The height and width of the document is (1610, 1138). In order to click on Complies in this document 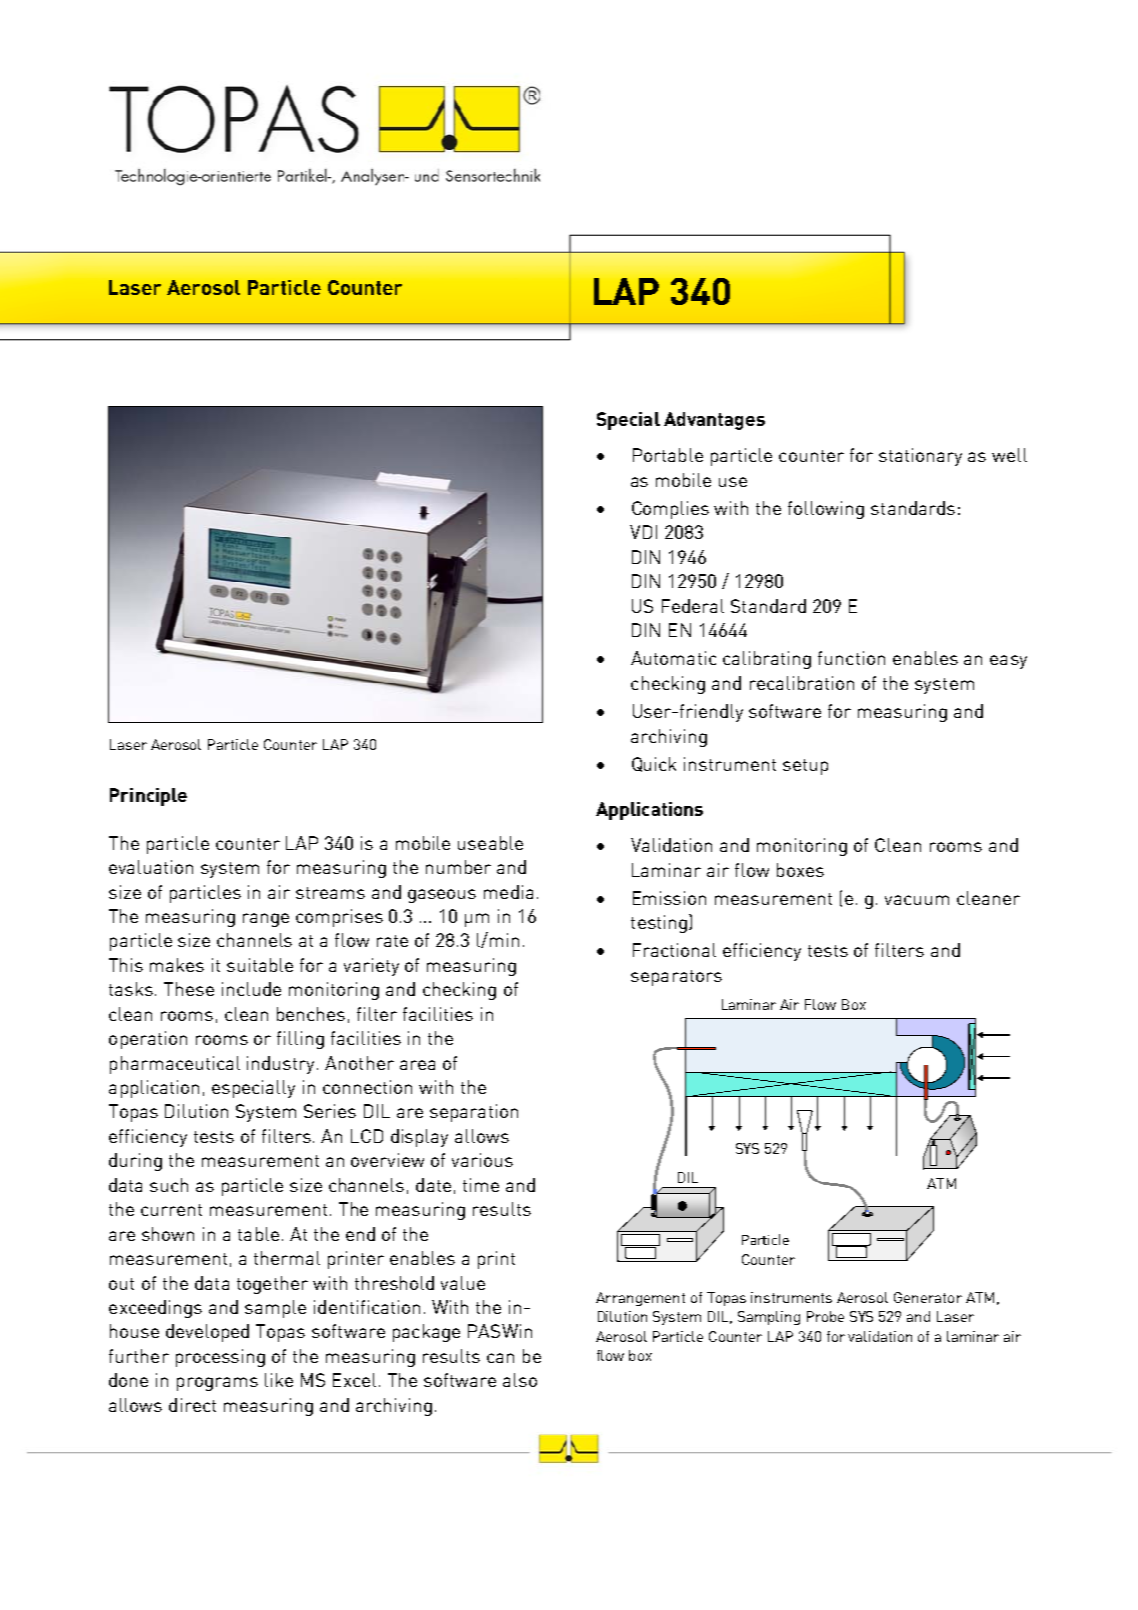, I will do `click(670, 510)`.
